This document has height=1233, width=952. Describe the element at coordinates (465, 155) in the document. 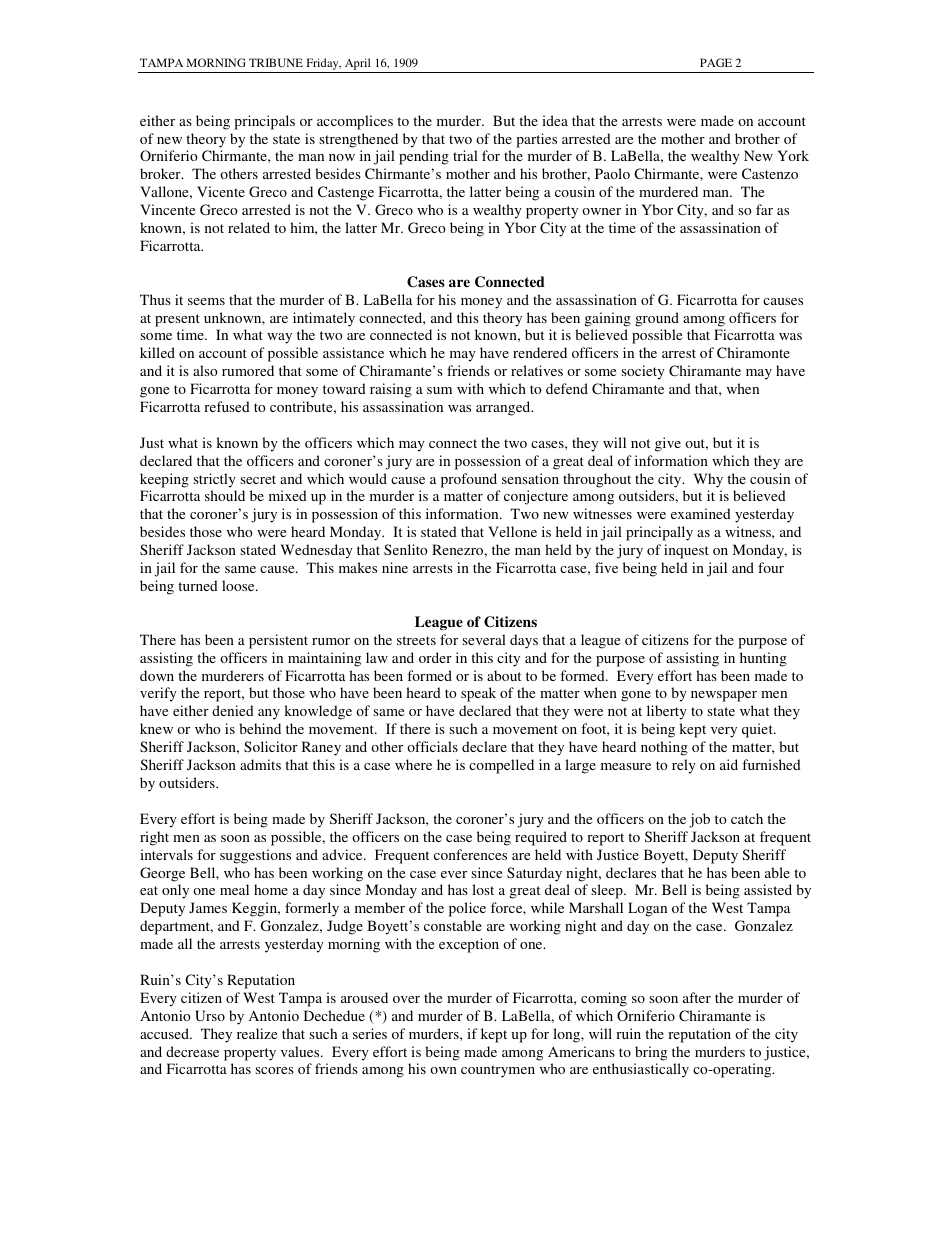

I see `trial` at that location.
